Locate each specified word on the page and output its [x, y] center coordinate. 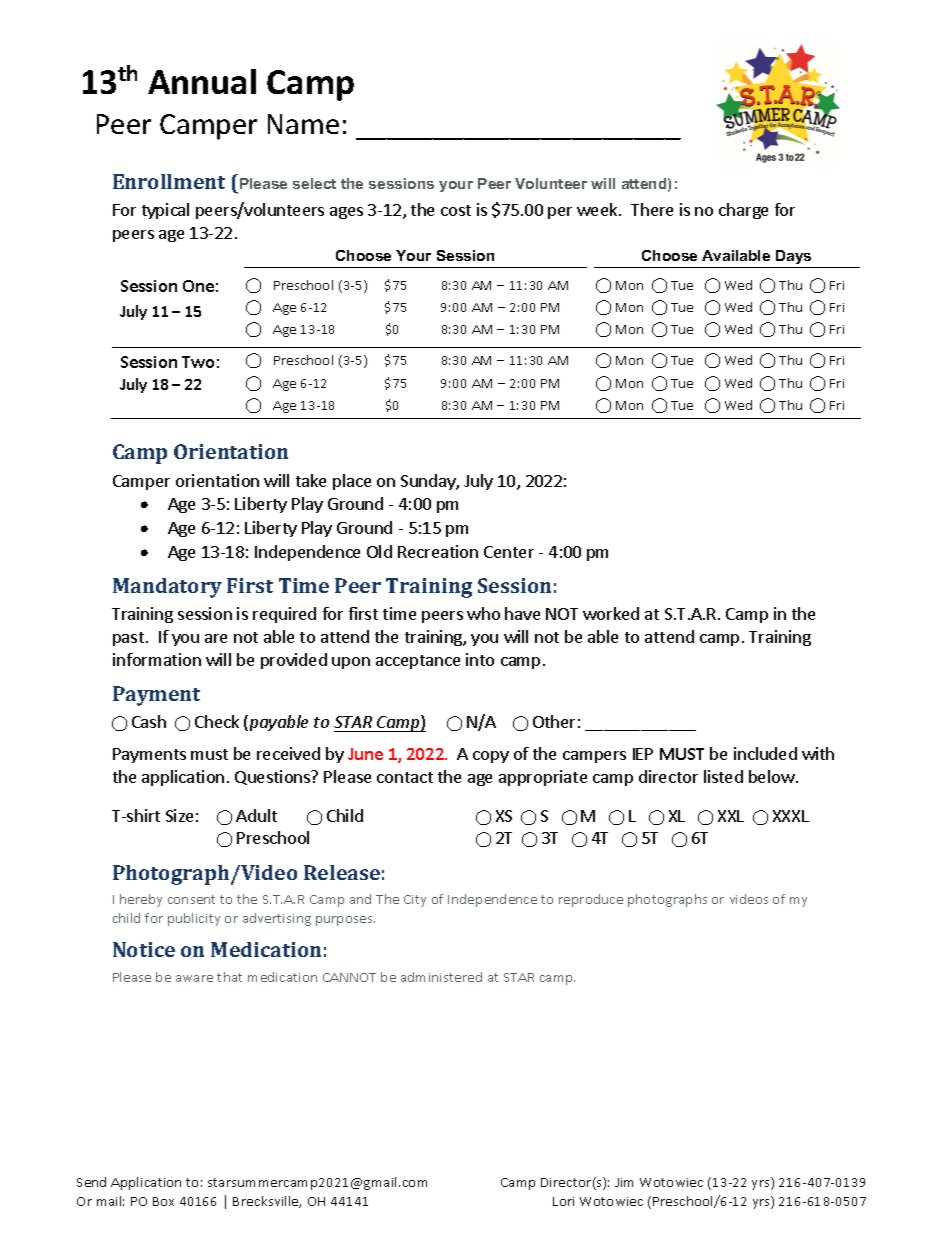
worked [611, 613]
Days [794, 259]
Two [198, 362]
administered [441, 977]
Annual [202, 81]
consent [191, 899]
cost [456, 210]
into [480, 659]
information [157, 659]
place [352, 482]
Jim [624, 1182]
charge [743, 211]
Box [163, 1201]
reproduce [591, 900]
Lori [563, 1201]
